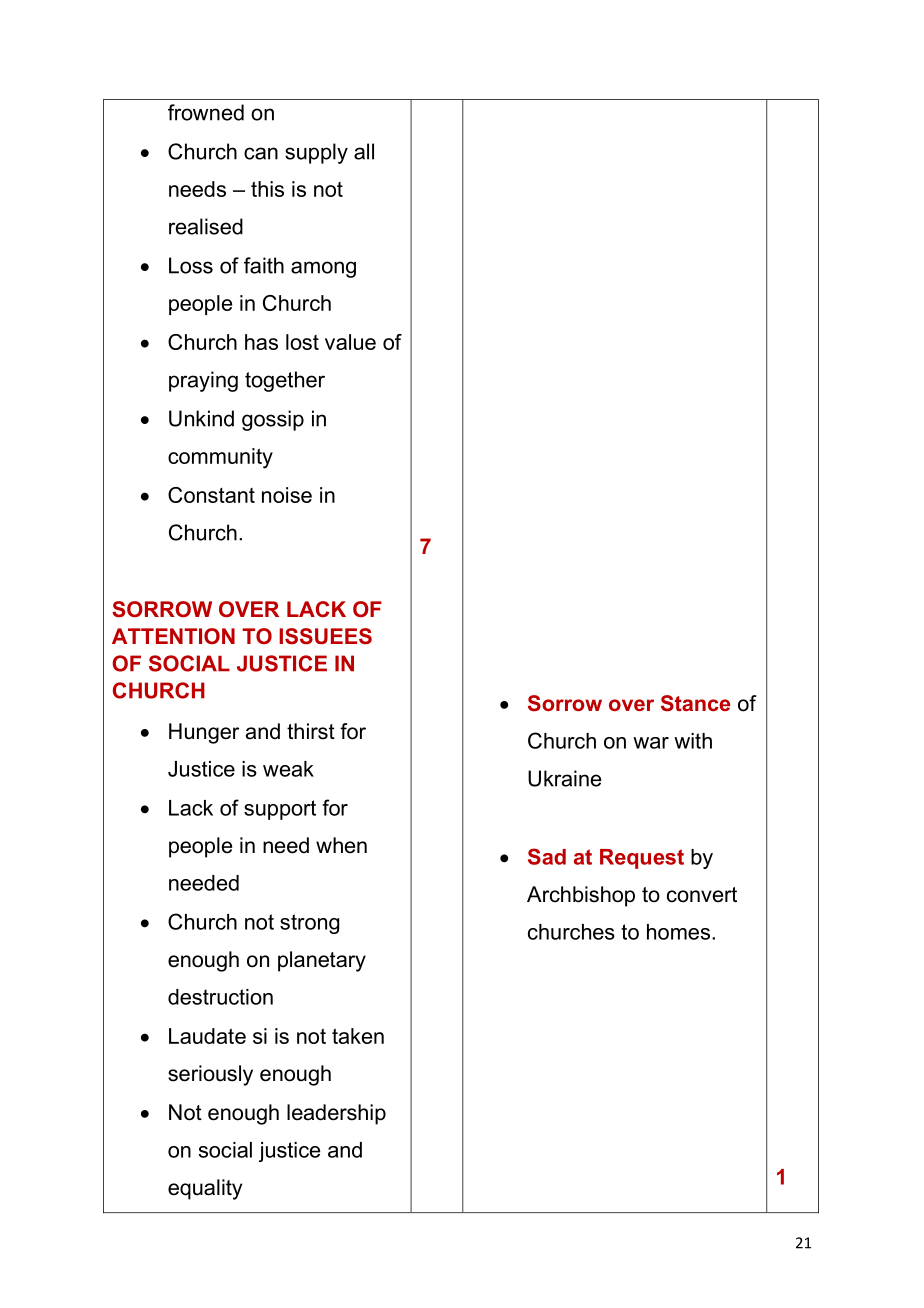  Describe the element at coordinates (205, 1189) in the screenshot. I see `equality` at that location.
